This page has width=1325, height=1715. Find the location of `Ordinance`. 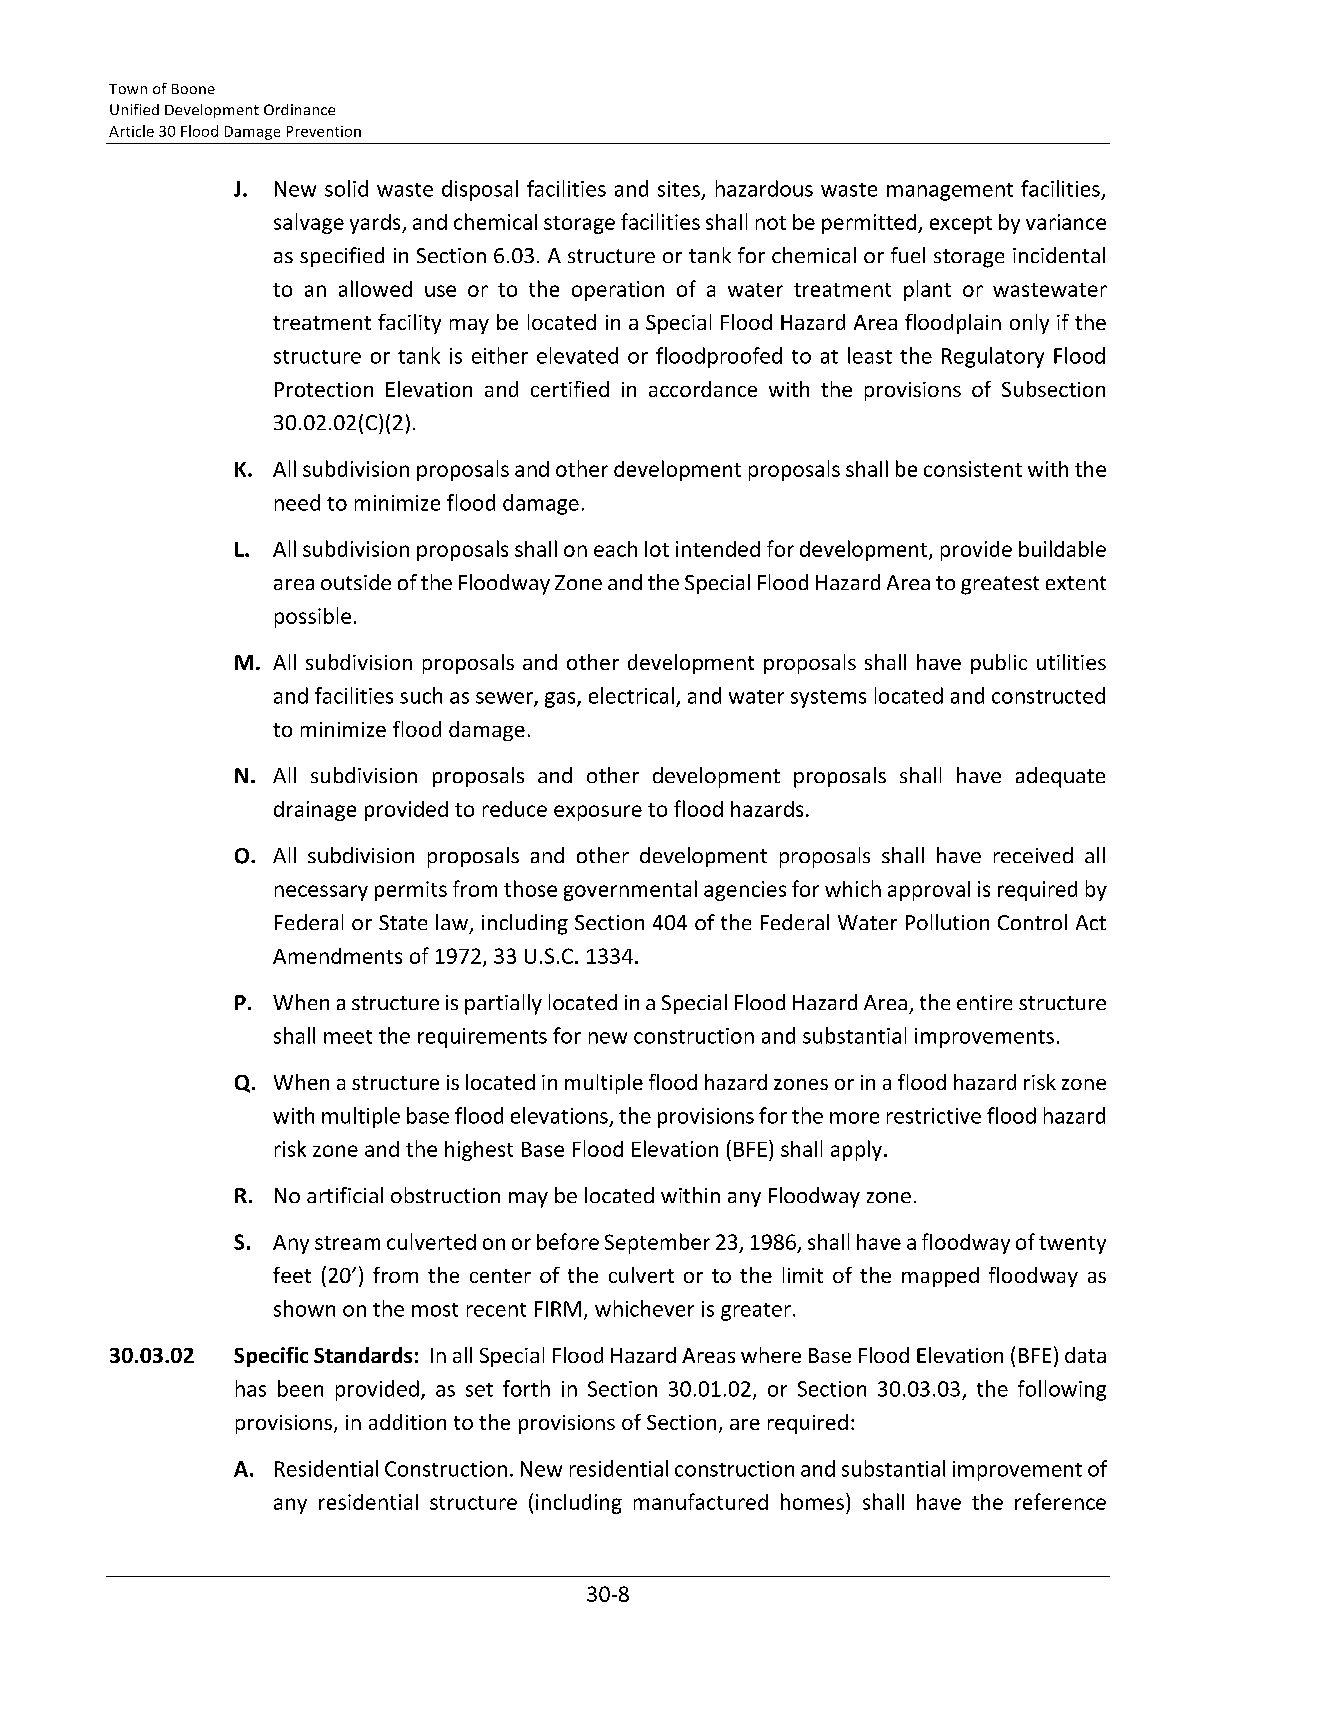

Ordinance is located at coordinates (299, 109).
